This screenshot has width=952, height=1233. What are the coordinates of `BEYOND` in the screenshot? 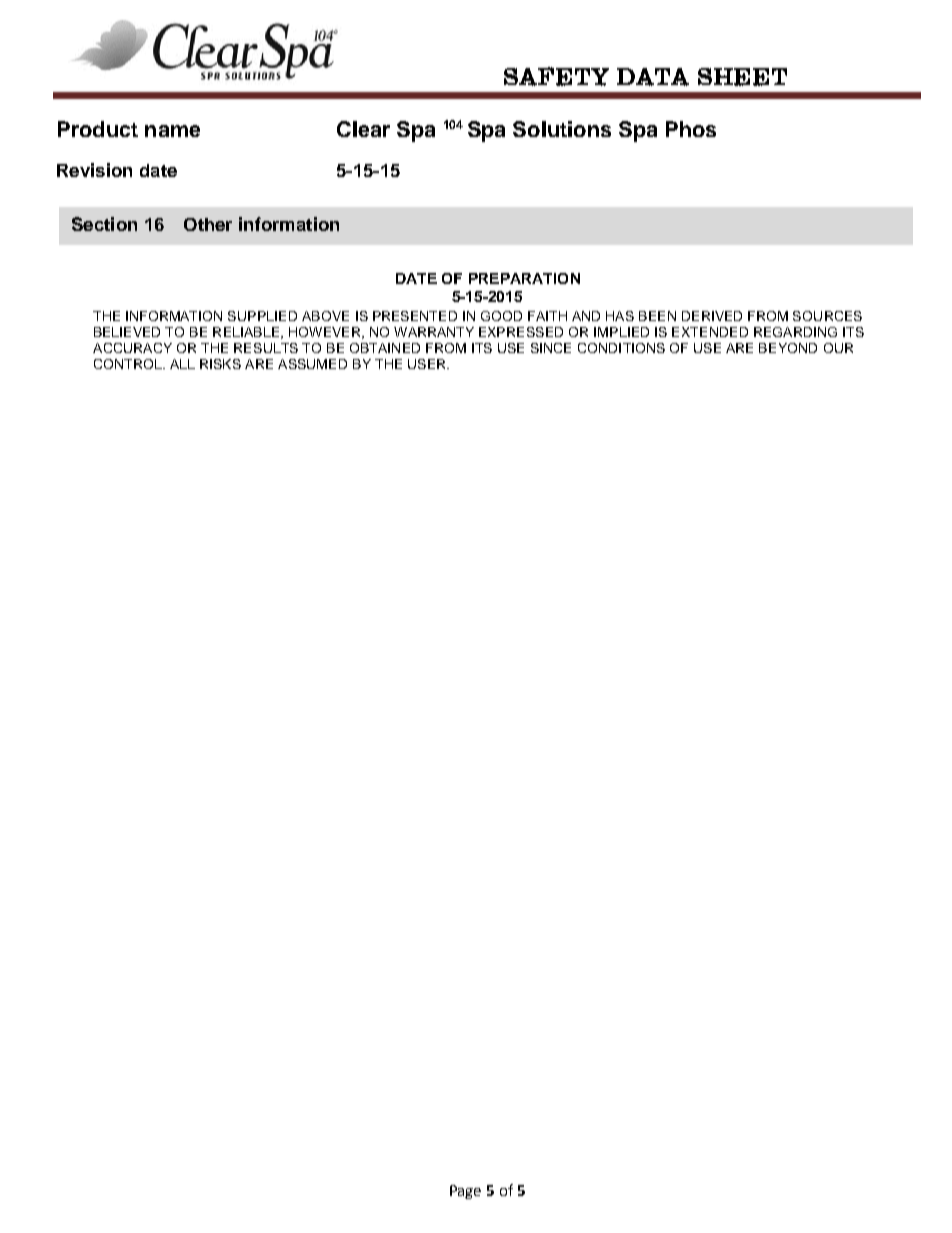 It's located at (788, 348).
